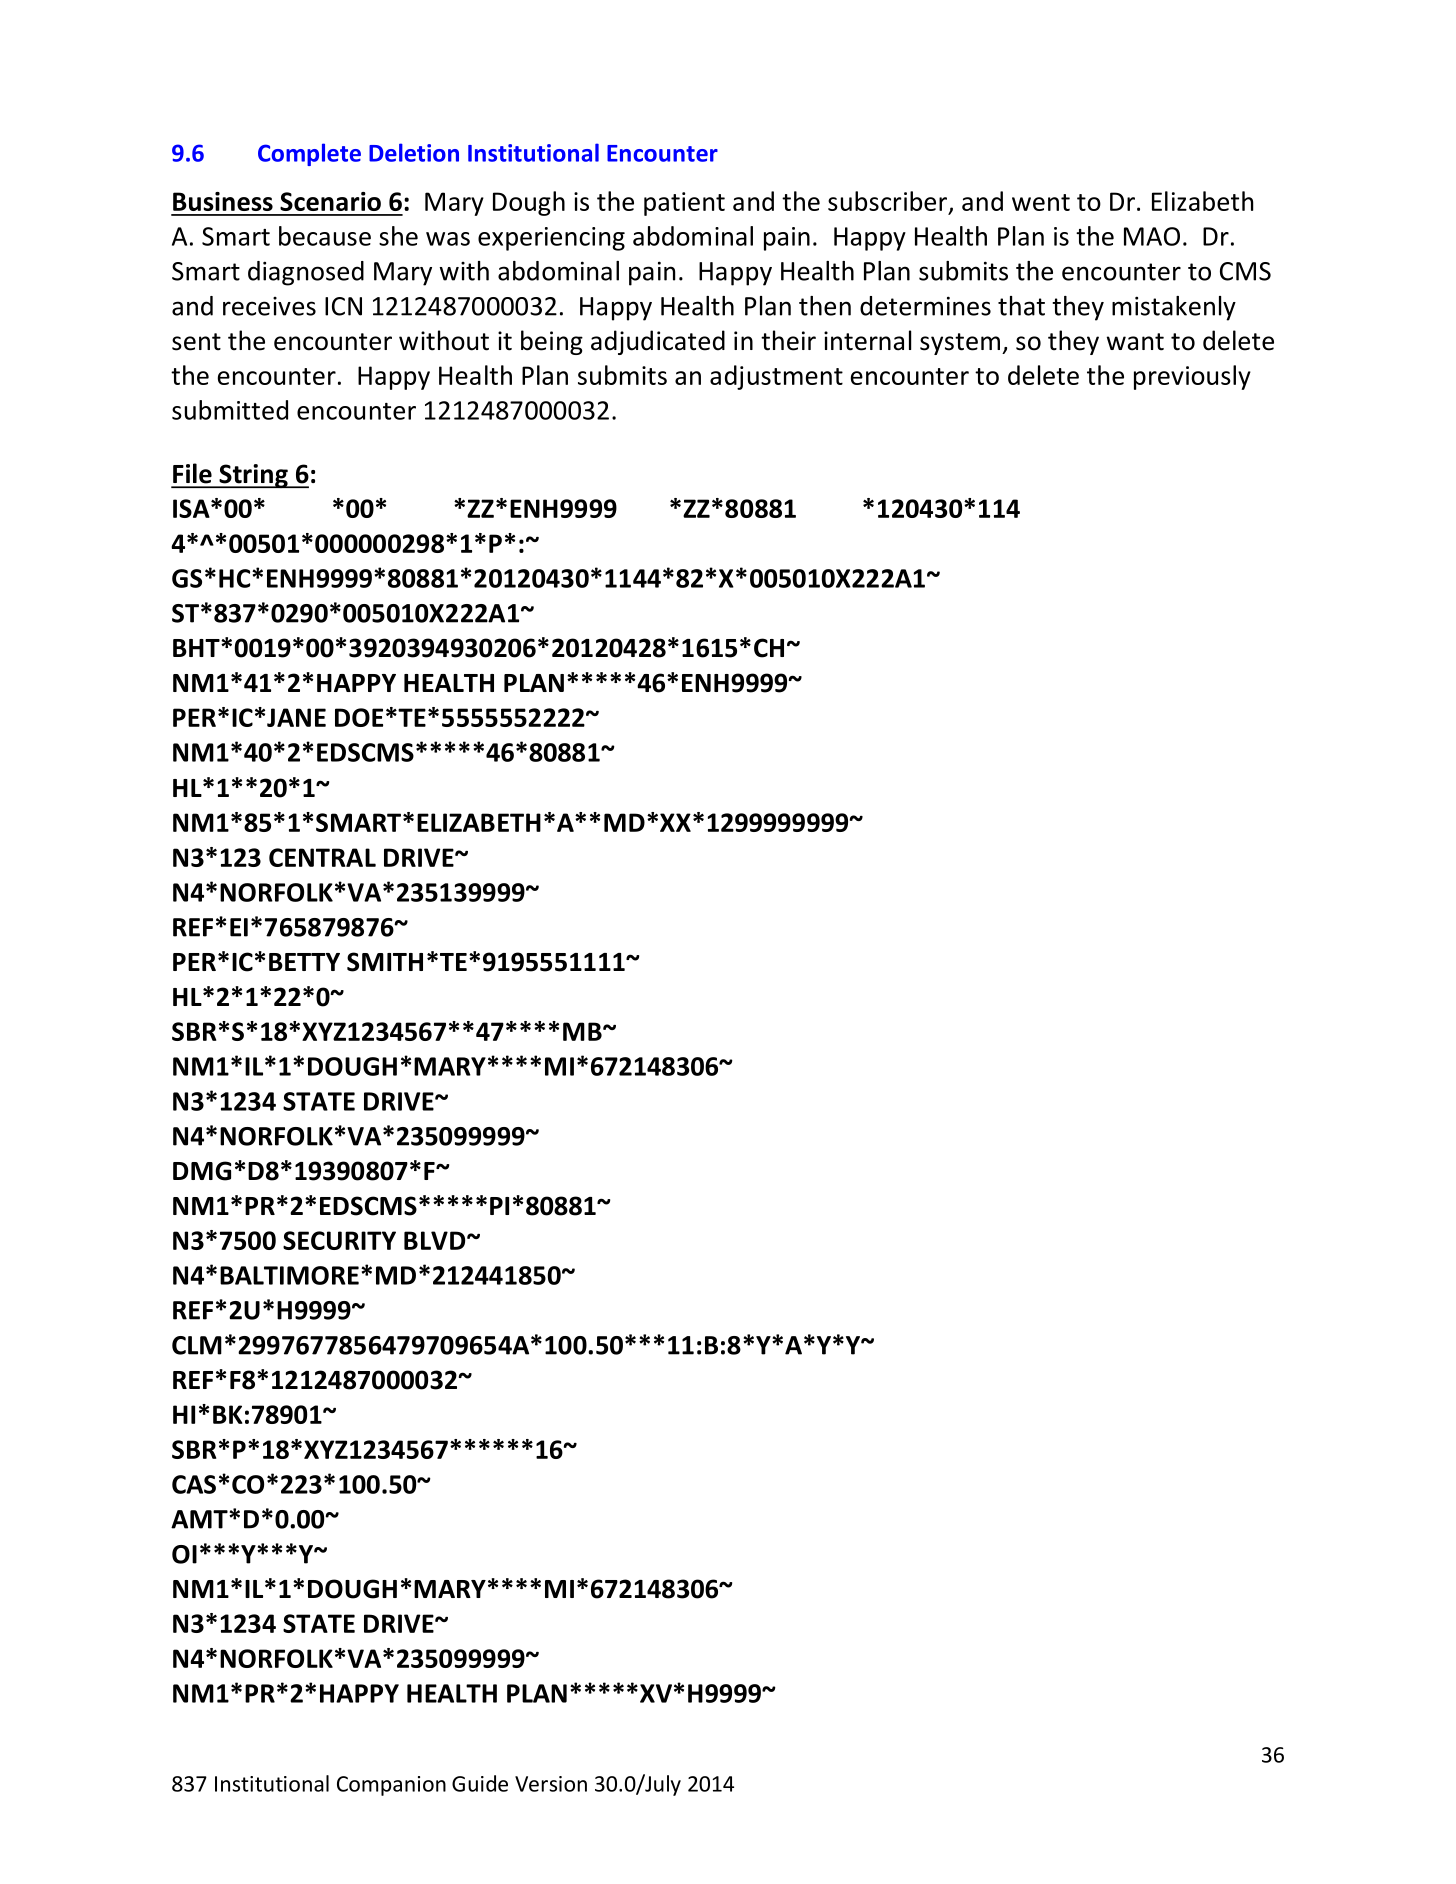  What do you see at coordinates (330, 201) in the screenshot?
I see `Scenario` at bounding box center [330, 201].
